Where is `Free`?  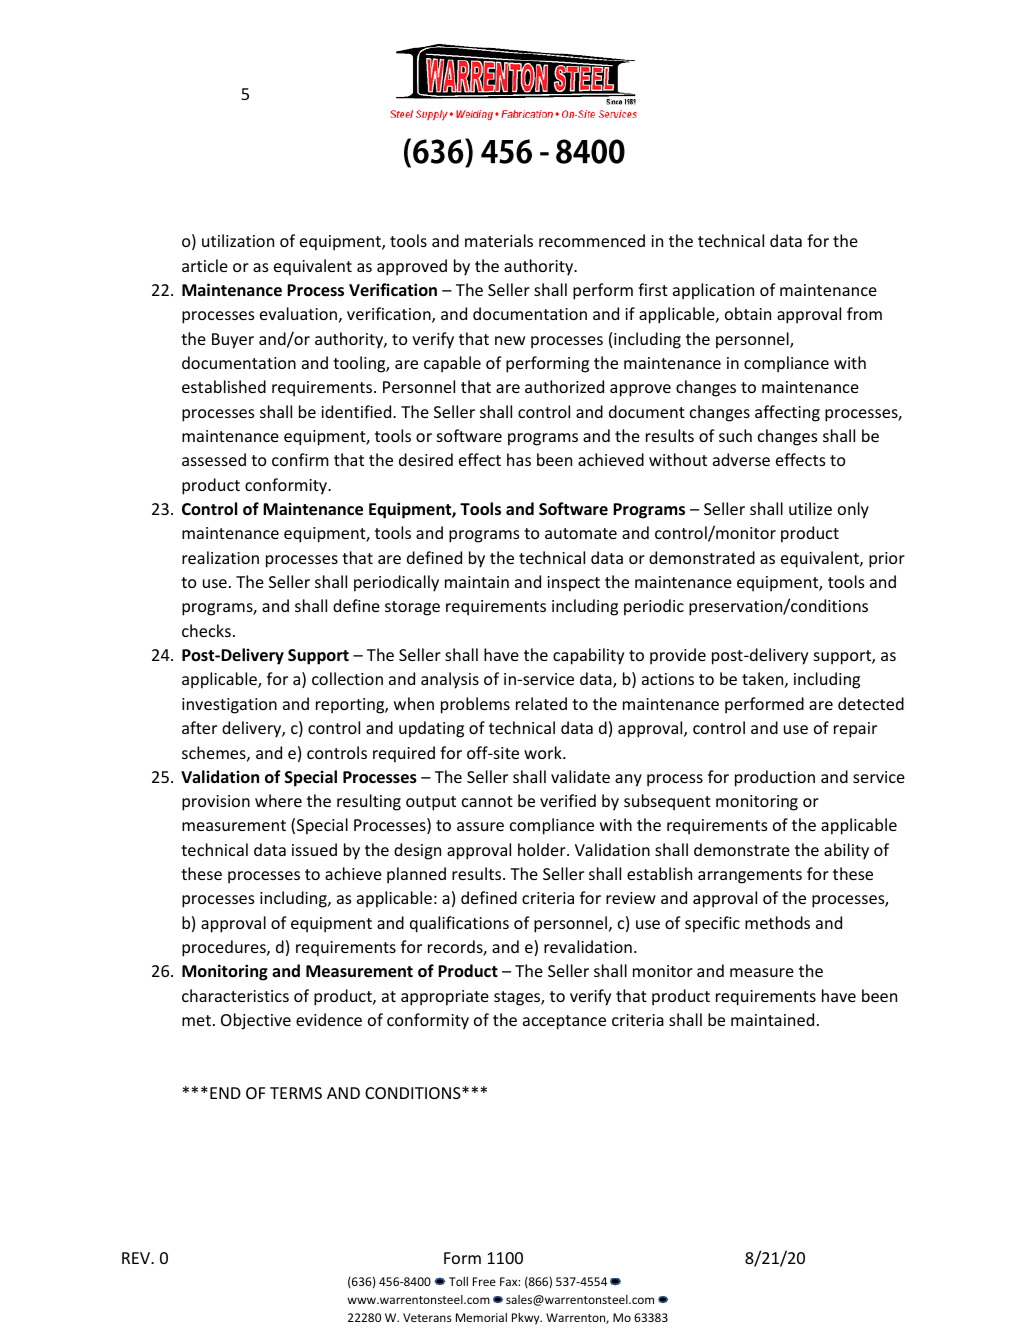 Free is located at coordinates (484, 1281).
